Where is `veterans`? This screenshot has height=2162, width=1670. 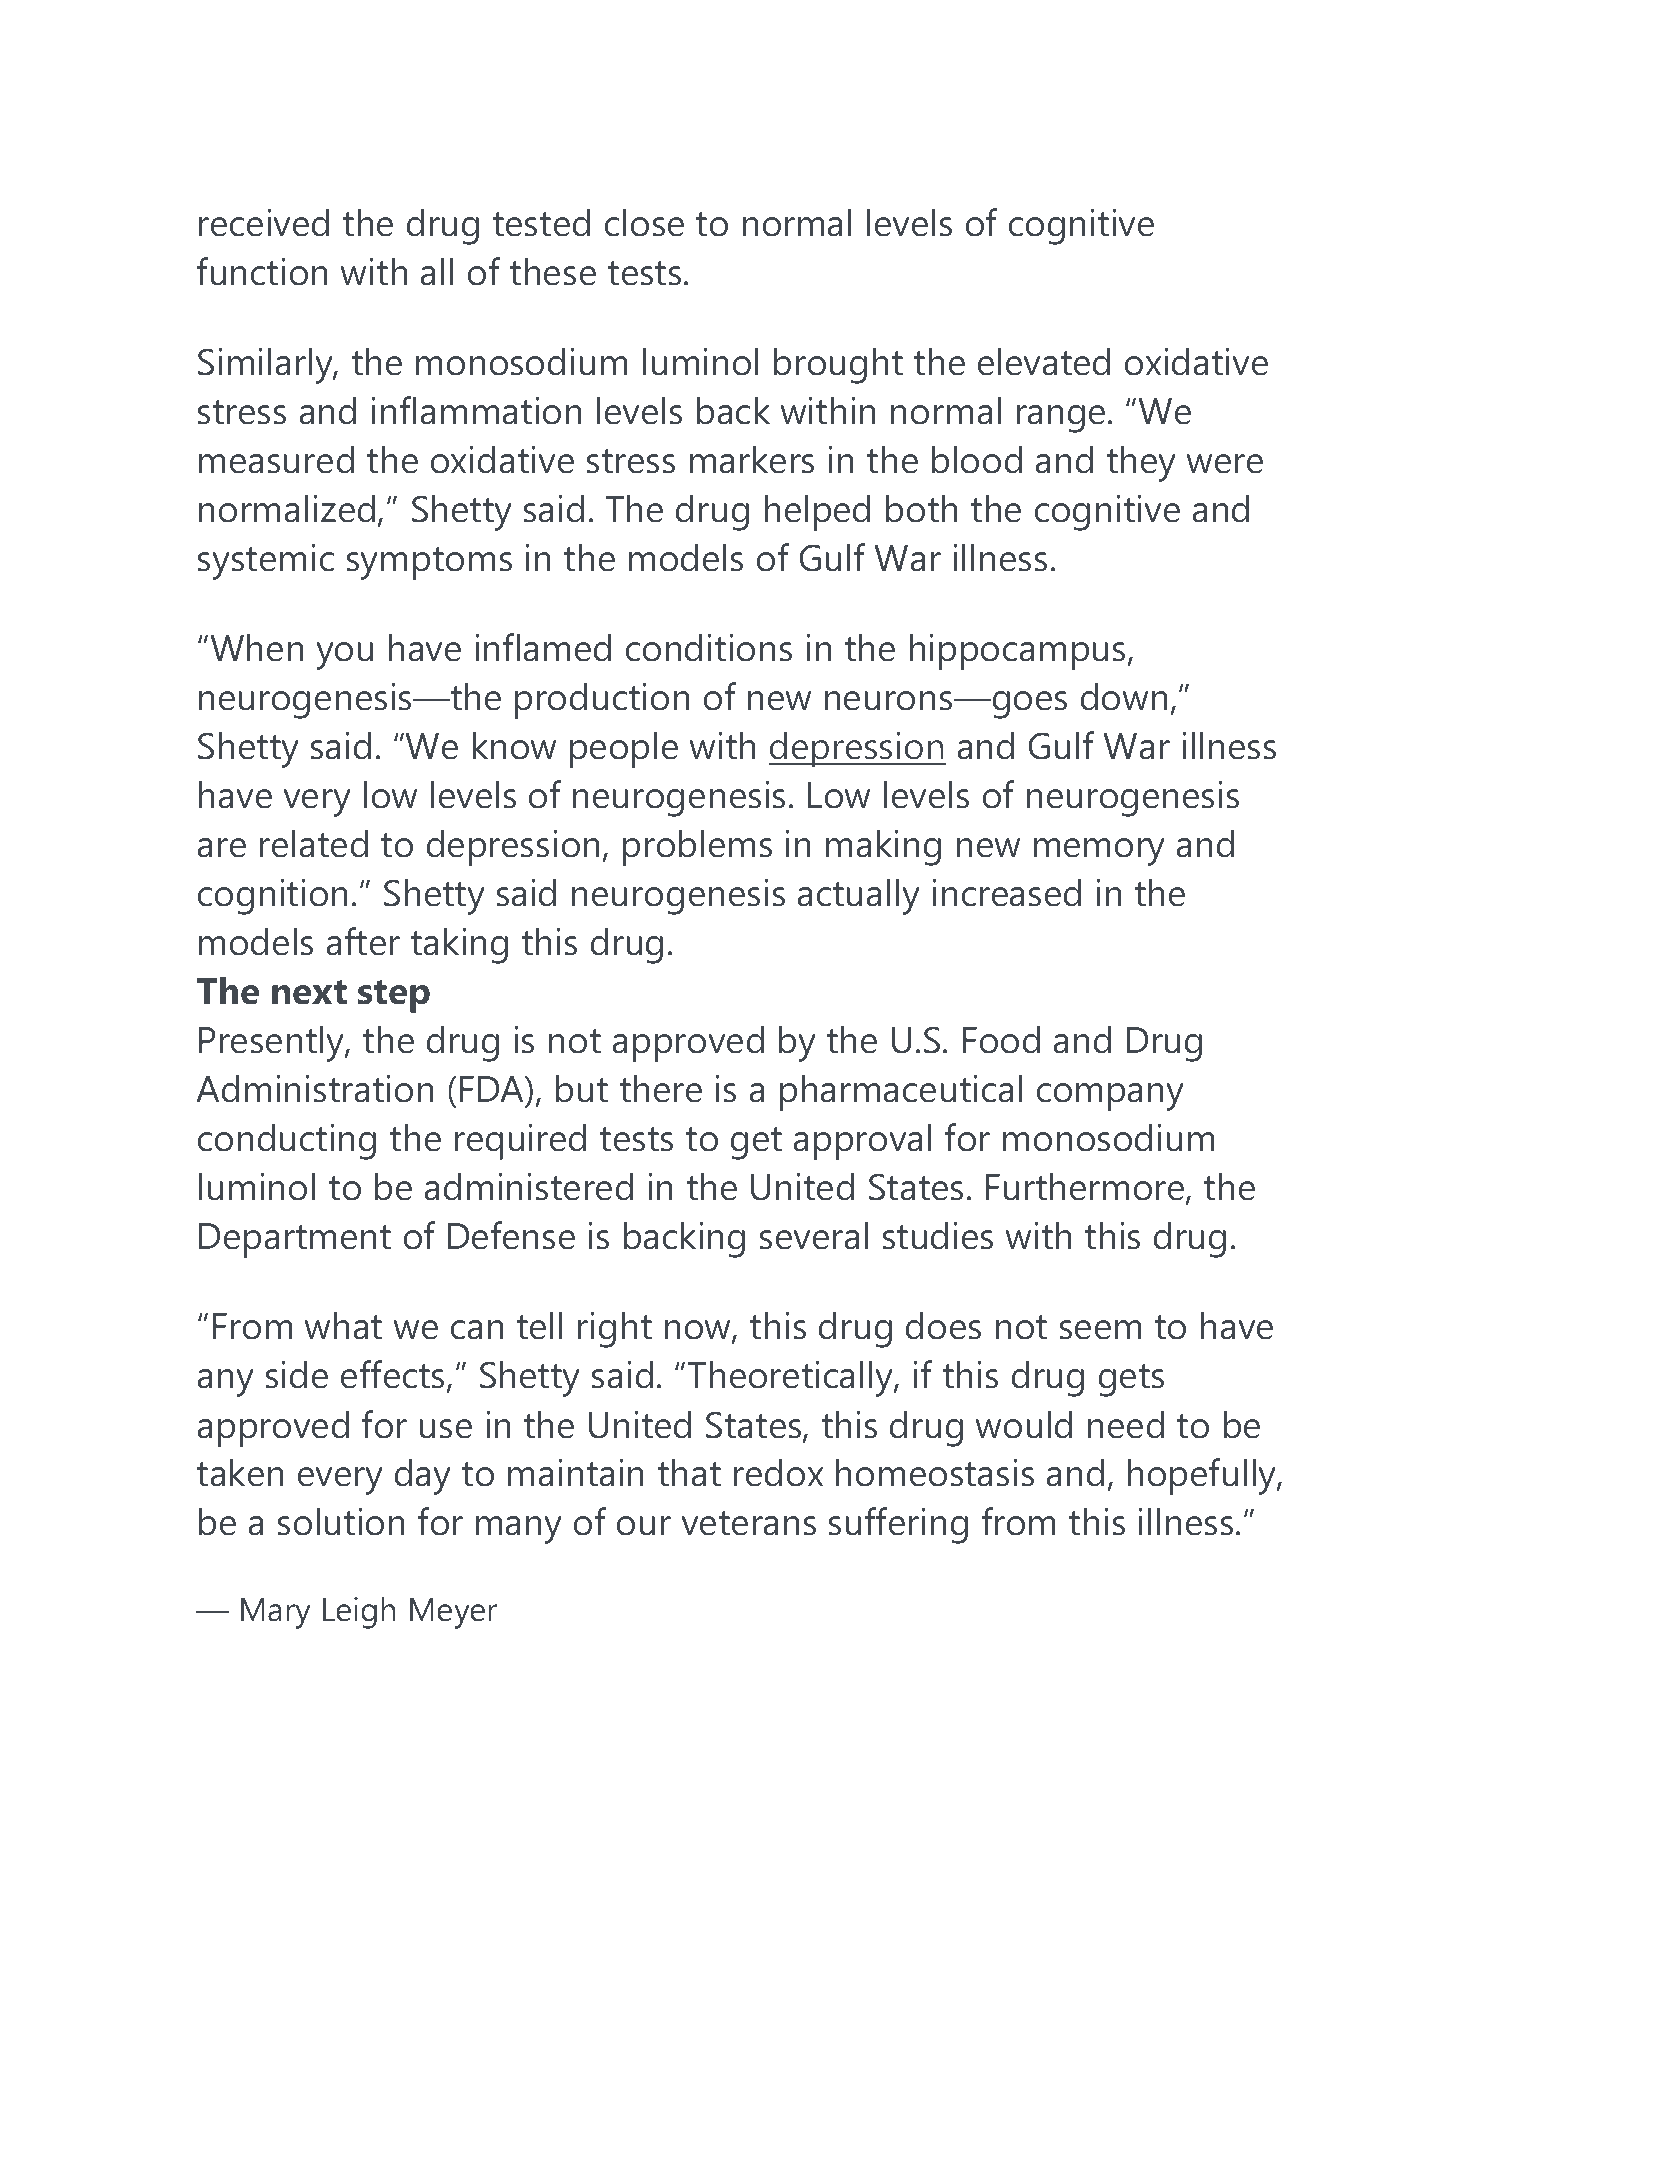
veterans is located at coordinates (748, 1523).
